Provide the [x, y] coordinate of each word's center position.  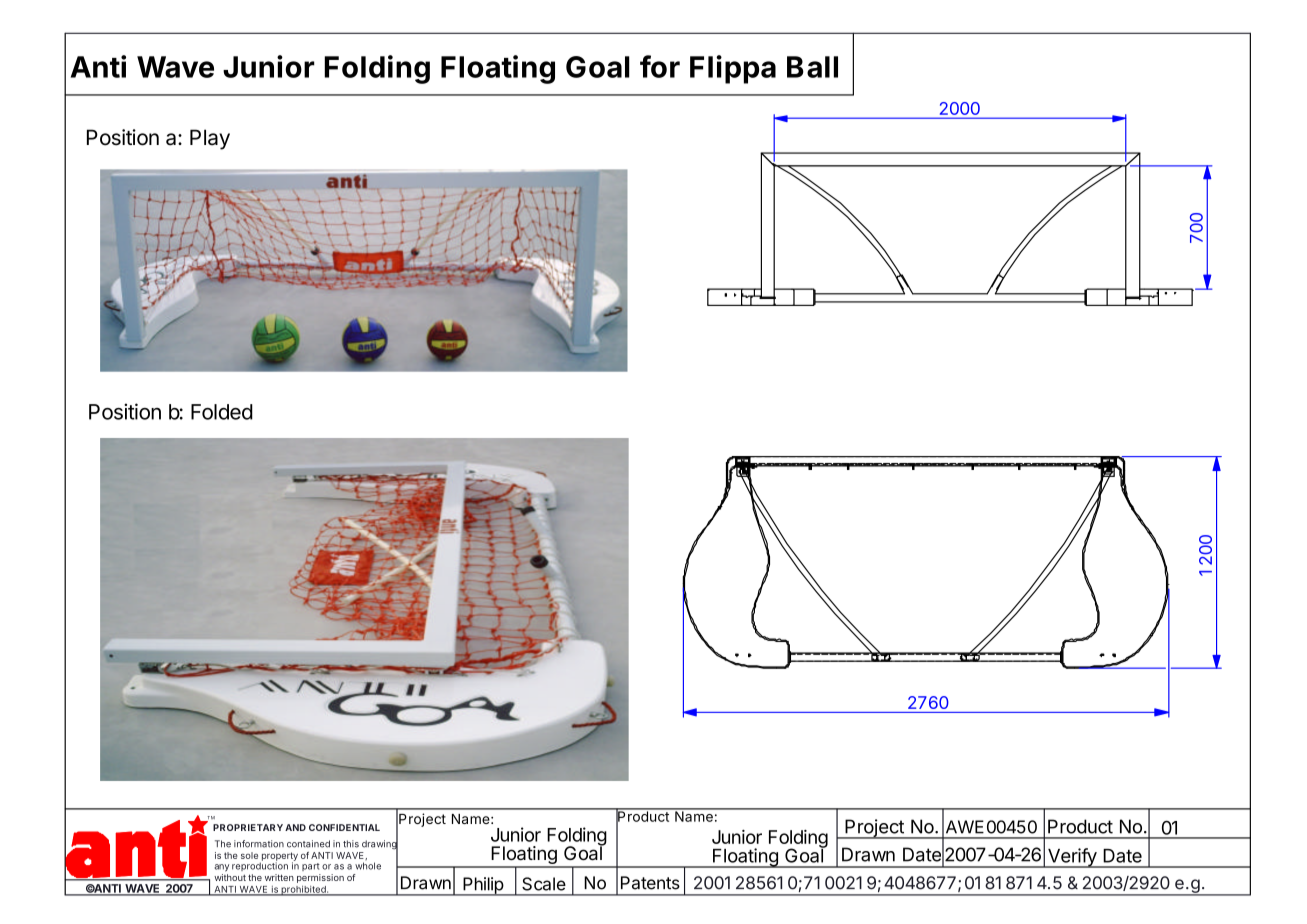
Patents [650, 883]
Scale [544, 884]
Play [210, 139]
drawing [380, 845]
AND [295, 827]
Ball [812, 67]
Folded [222, 412]
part [311, 867]
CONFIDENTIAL [344, 827]
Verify [1072, 858]
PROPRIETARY [248, 827]
